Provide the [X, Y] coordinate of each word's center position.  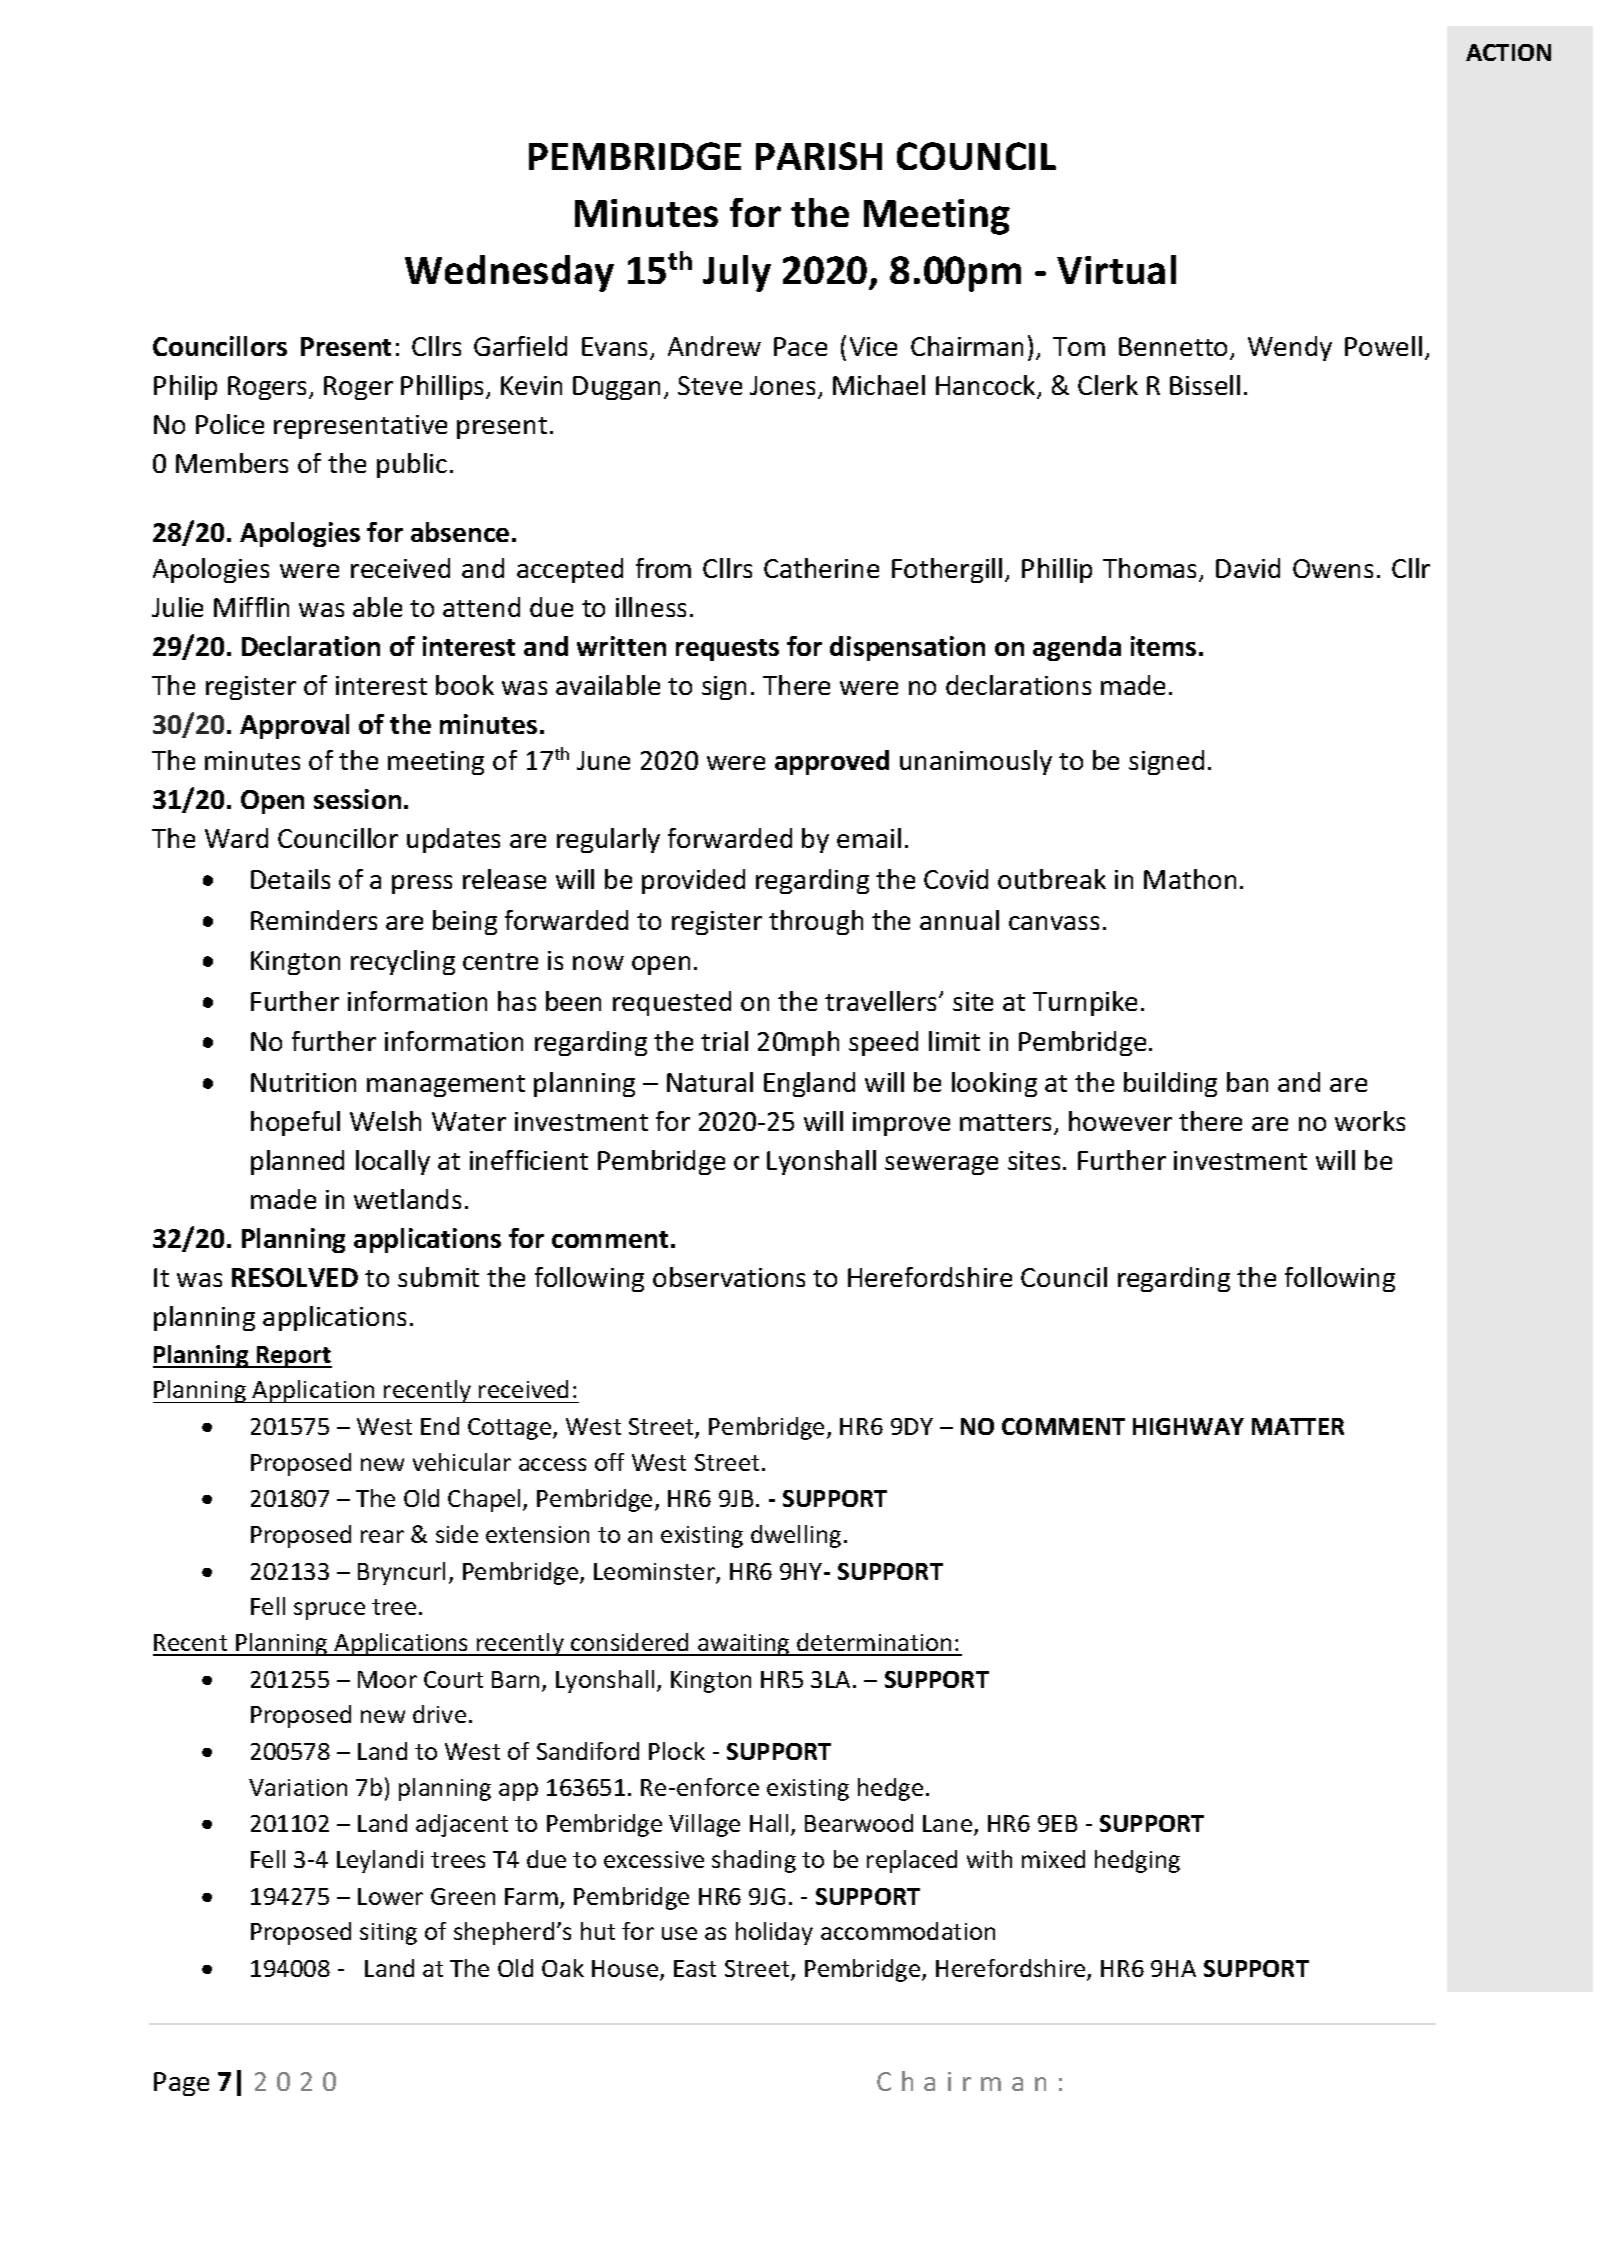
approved [832, 762]
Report [293, 1357]
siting [388, 1934]
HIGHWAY [1188, 1426]
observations [729, 1277]
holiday [774, 1933]
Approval [294, 726]
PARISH [819, 156]
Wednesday [509, 273]
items [1163, 646]
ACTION [1508, 52]
